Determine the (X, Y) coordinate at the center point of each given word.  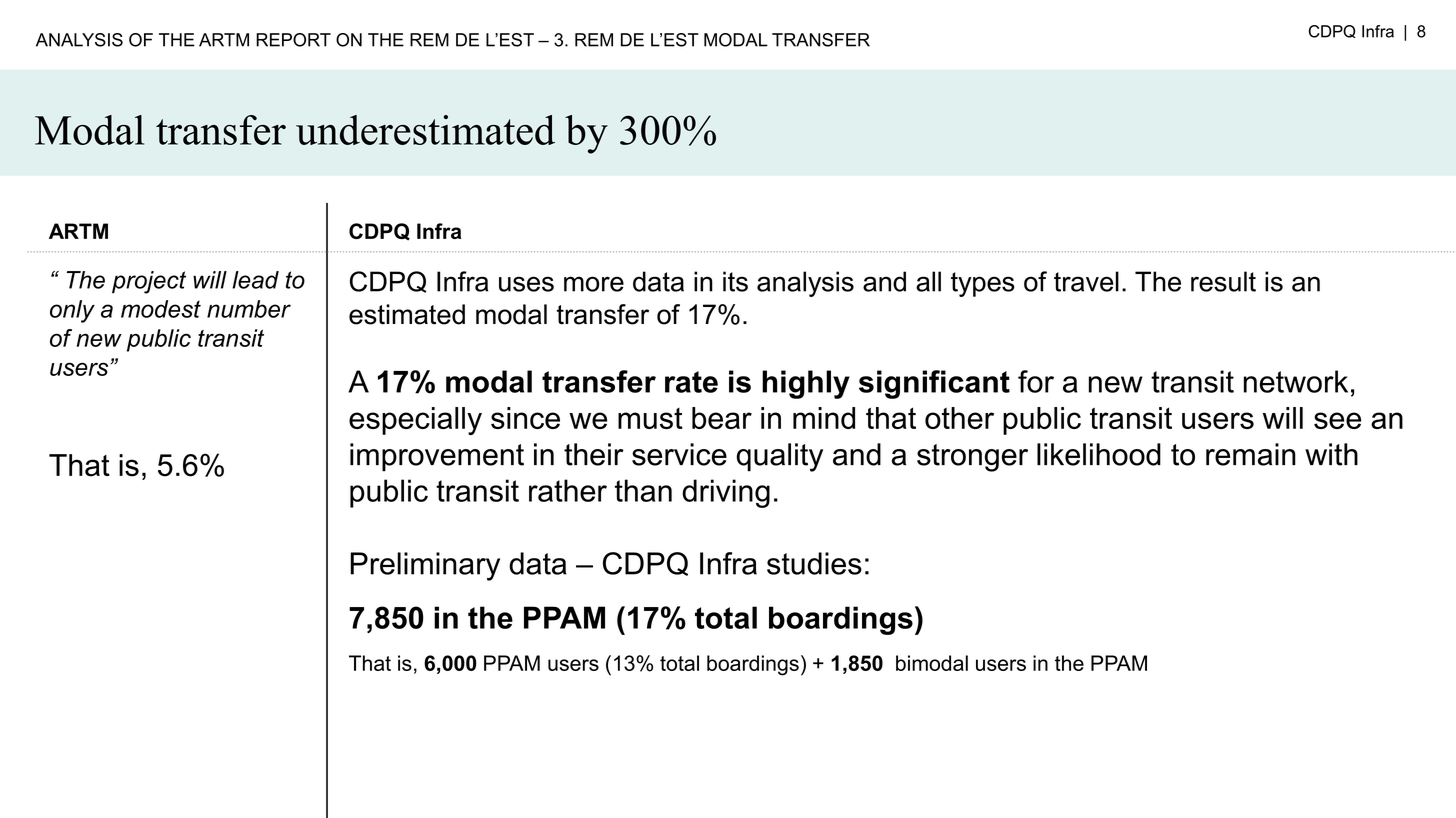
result (1223, 281)
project (149, 282)
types (983, 284)
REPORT (293, 40)
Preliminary (425, 566)
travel (1086, 281)
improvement (437, 457)
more (594, 284)
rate (691, 382)
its (735, 281)
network (1296, 381)
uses (526, 284)
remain (1251, 454)
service (679, 454)
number (249, 309)
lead (255, 280)
